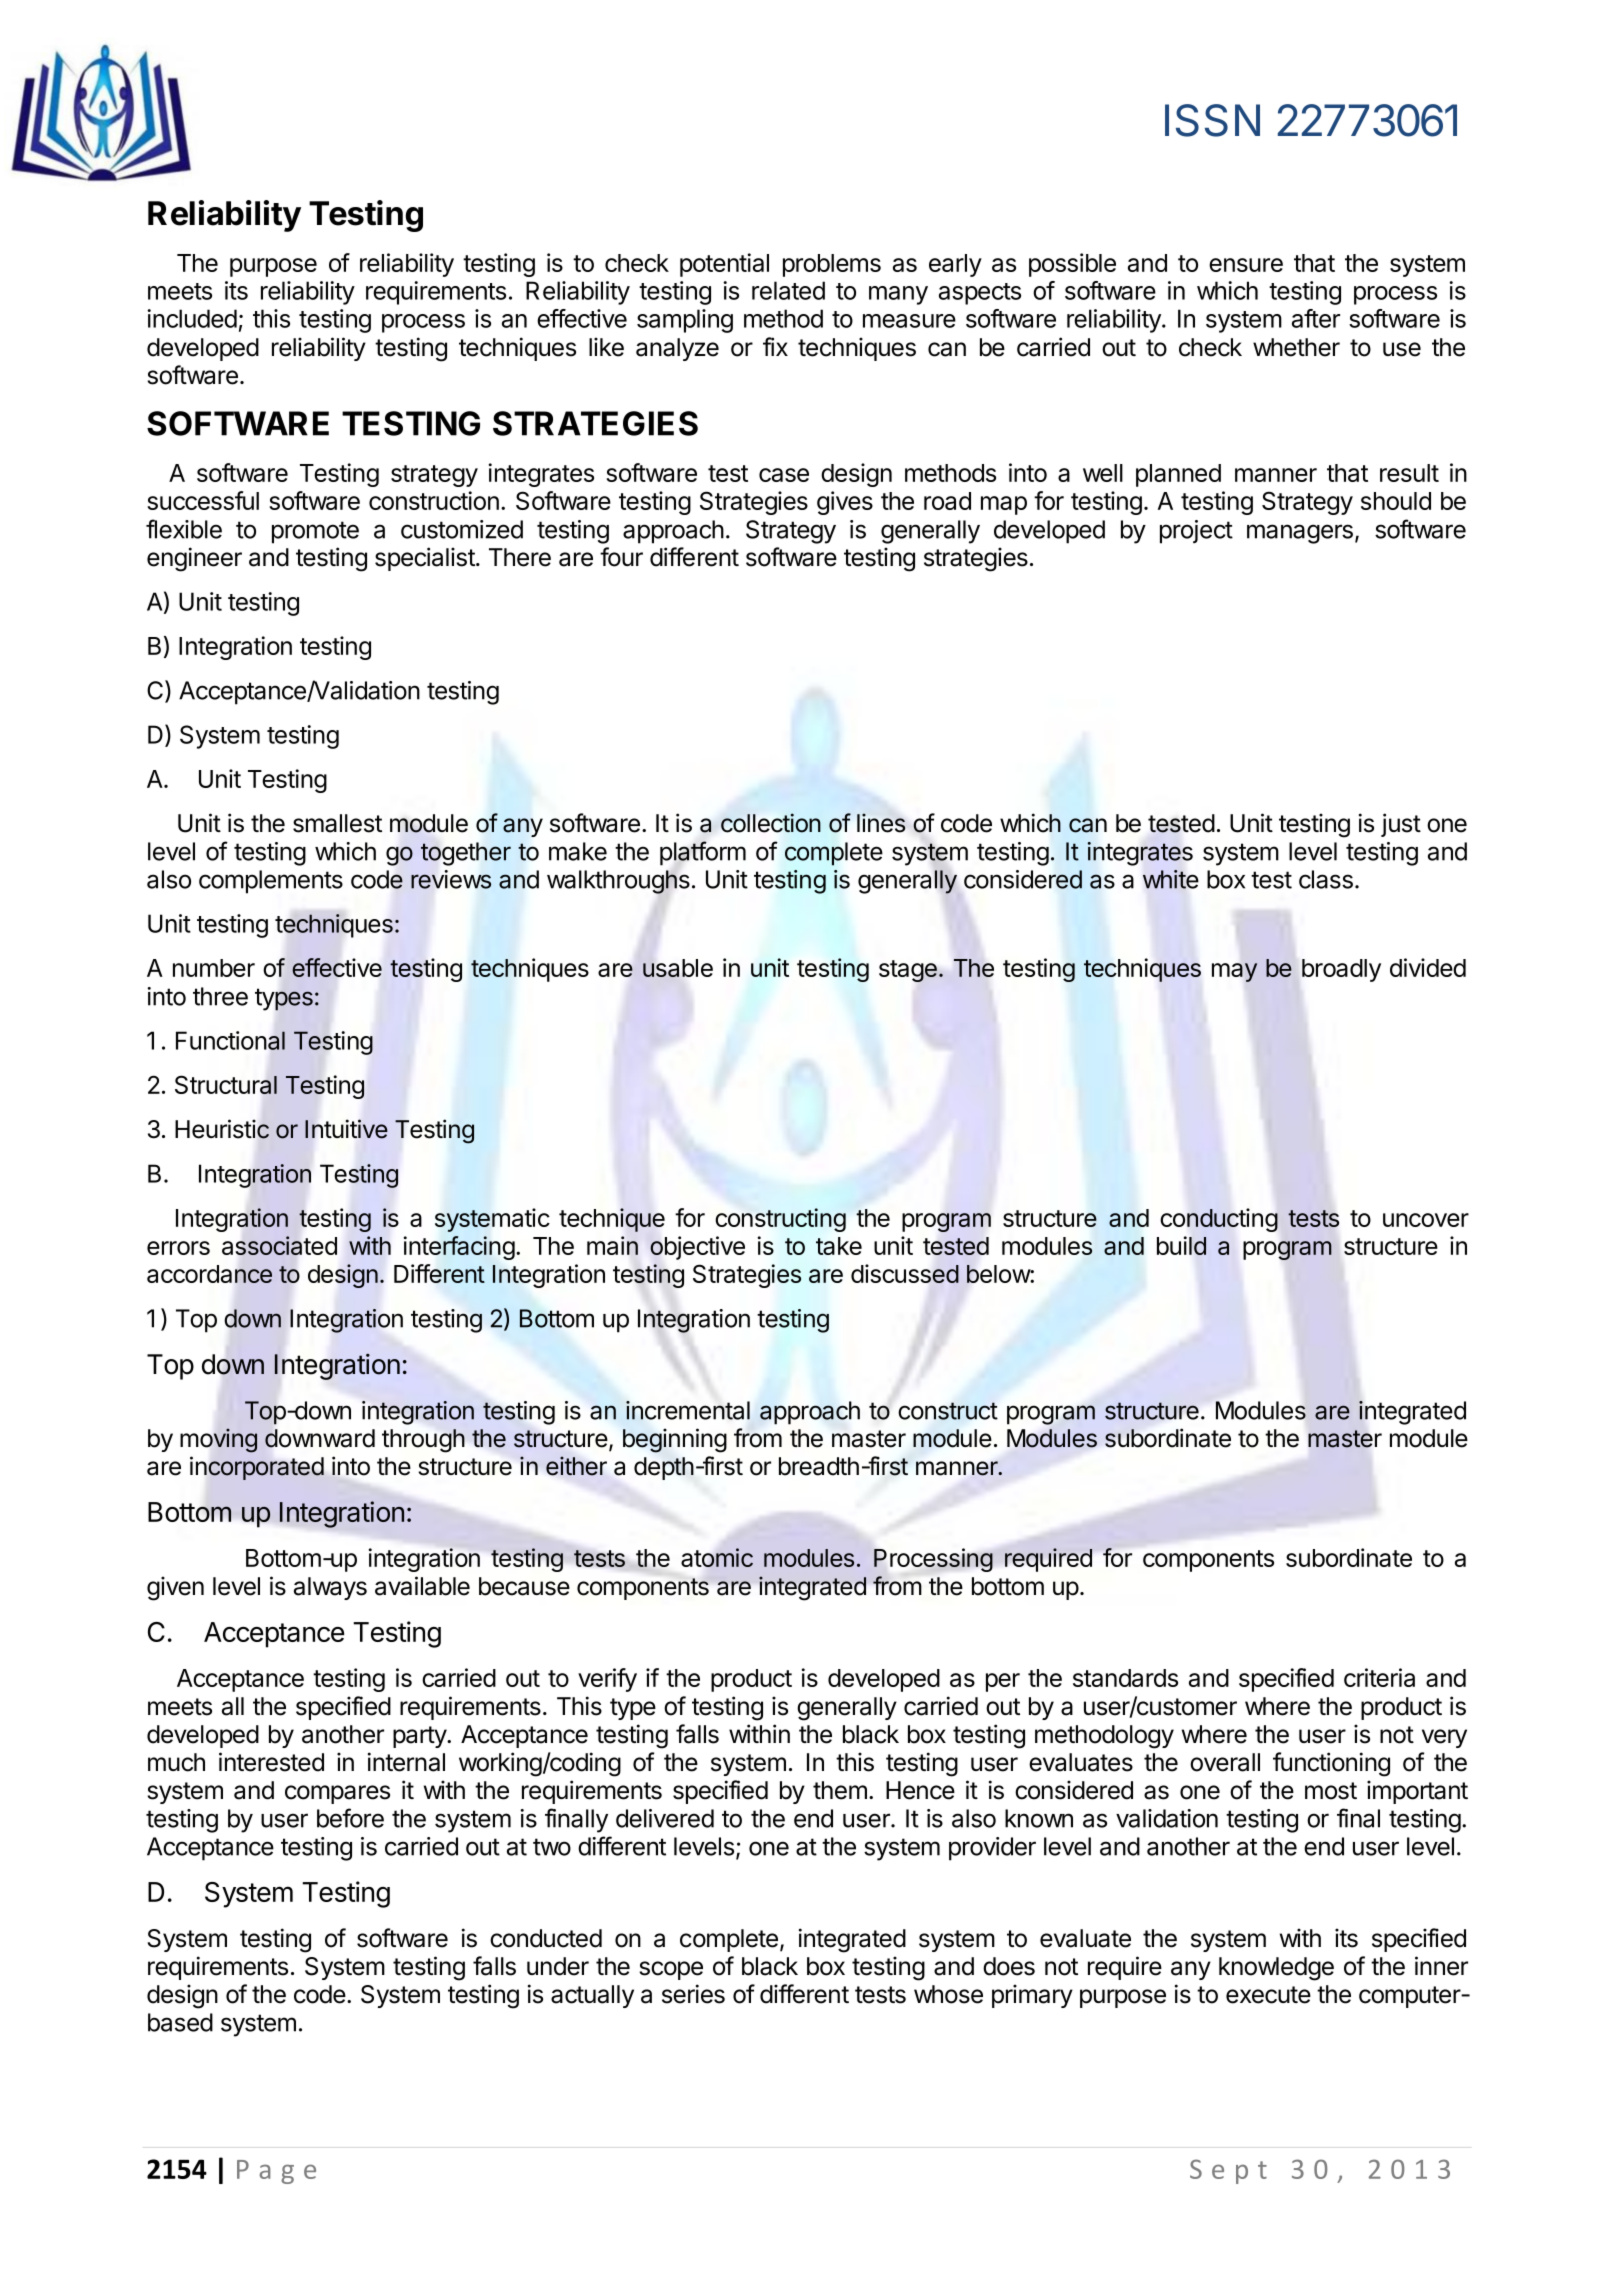 This screenshot has height=2283, width=1614. Describe the element at coordinates (192, 318) in the screenshot. I see `included` at that location.
